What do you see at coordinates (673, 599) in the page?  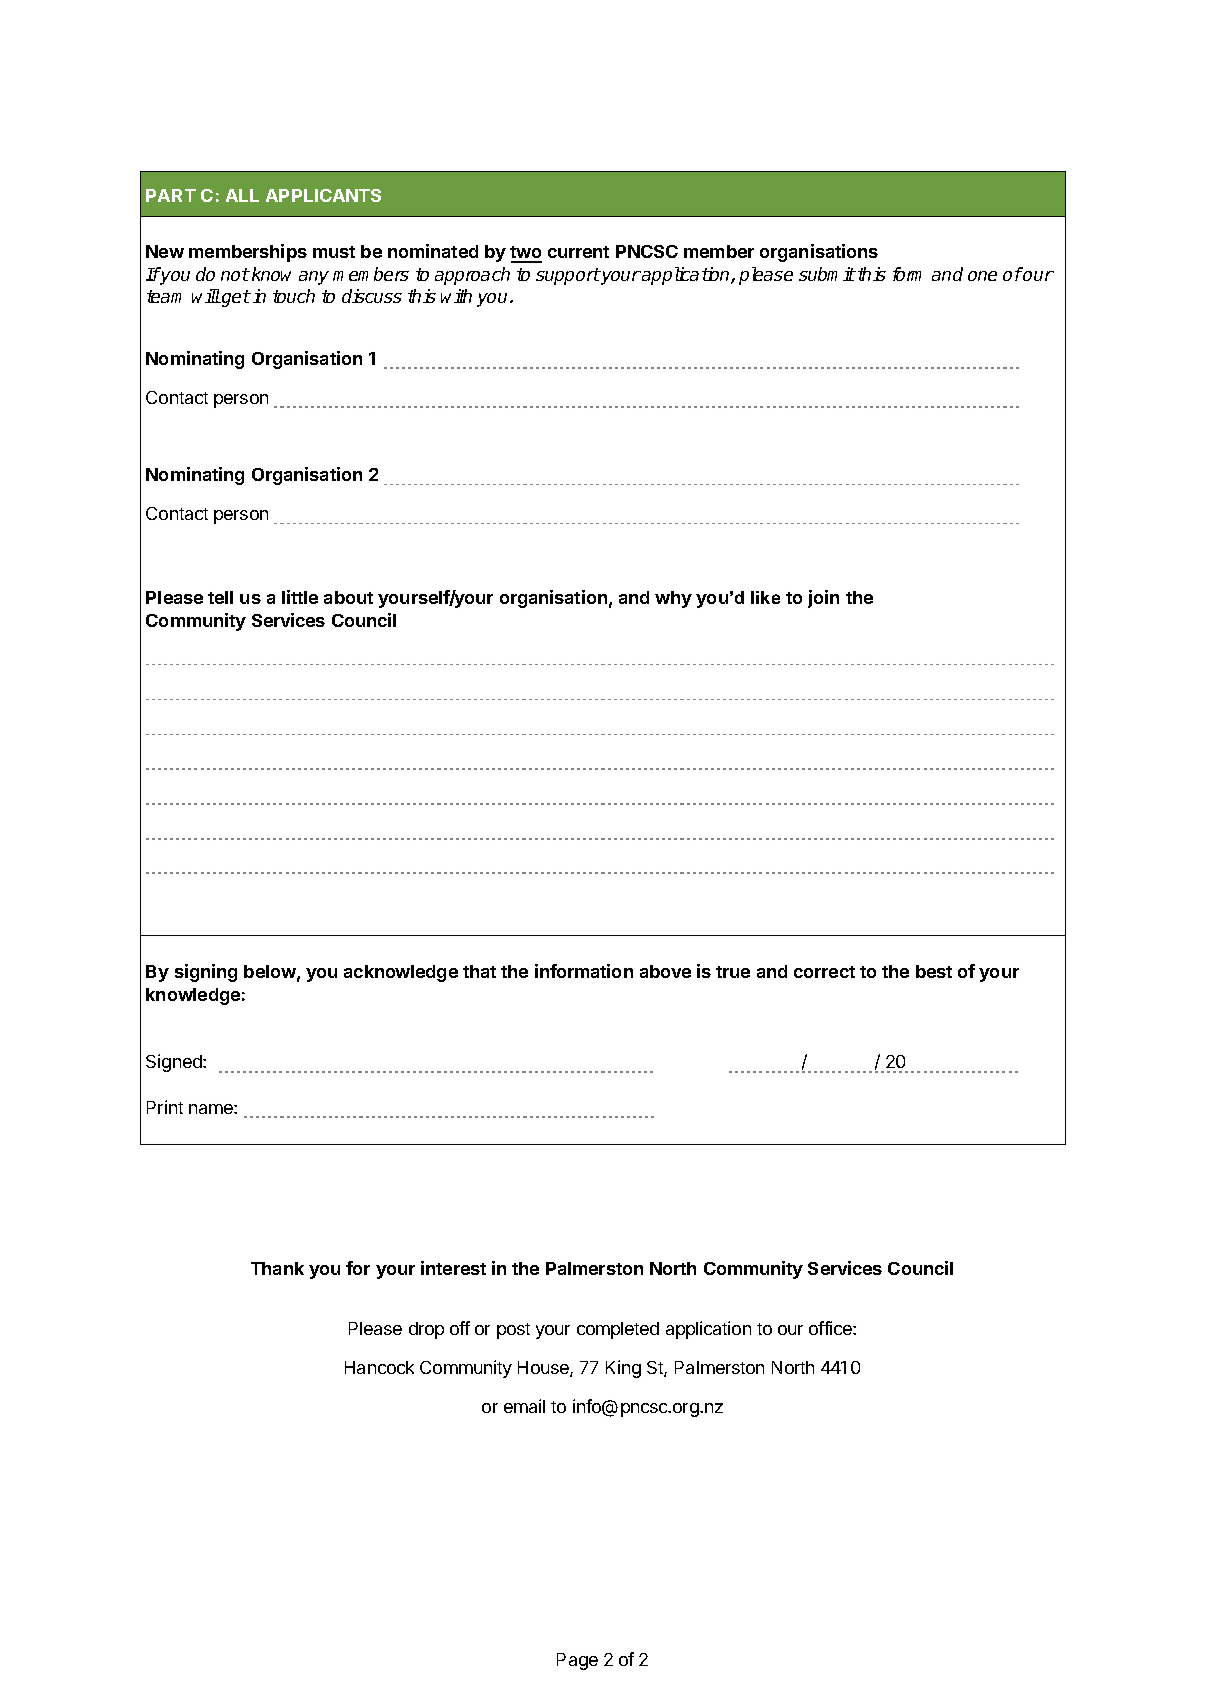 I see `why` at bounding box center [673, 599].
